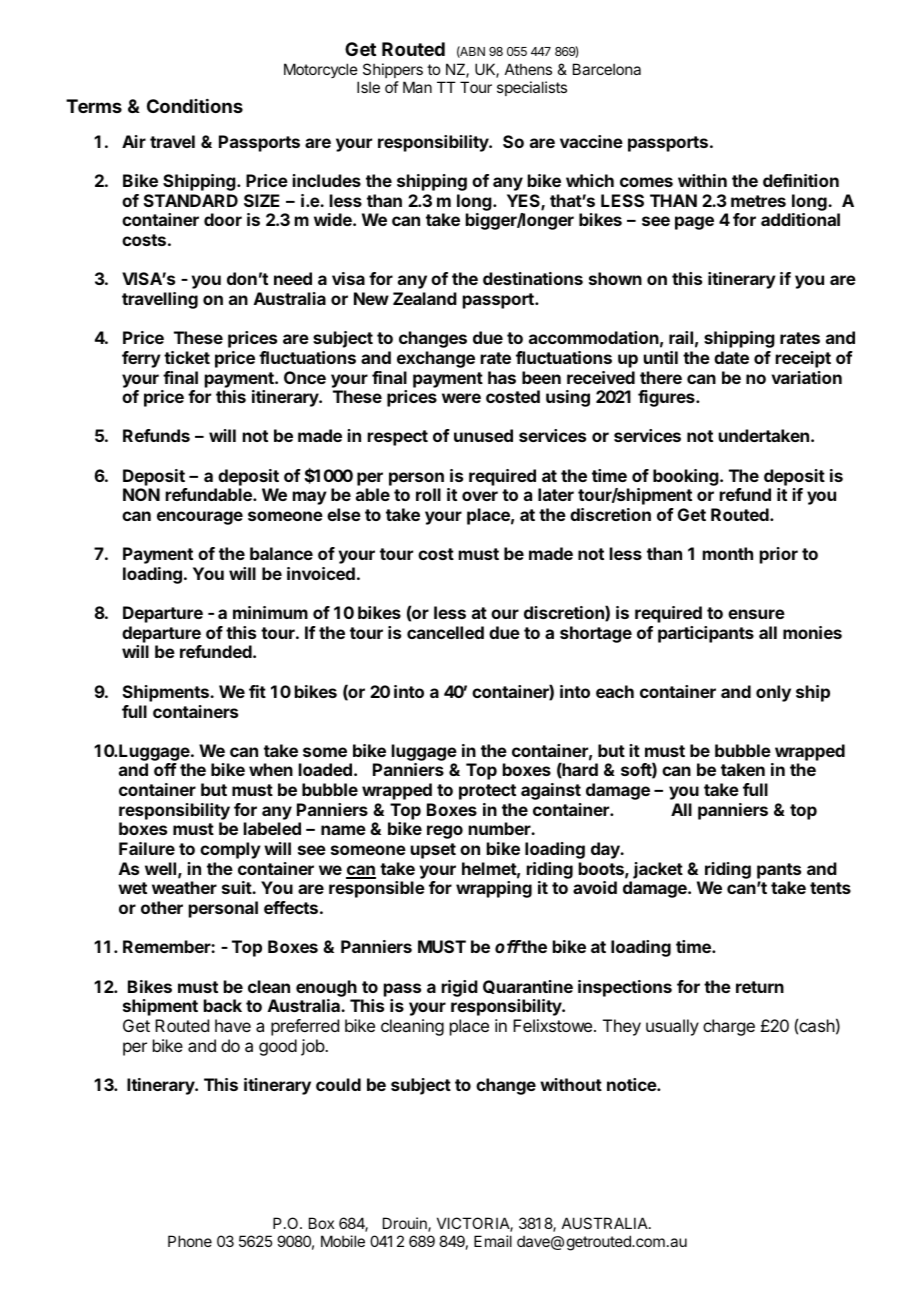 Image resolution: width=924 pixels, height=1308 pixels. I want to click on cancelled, so click(445, 632).
